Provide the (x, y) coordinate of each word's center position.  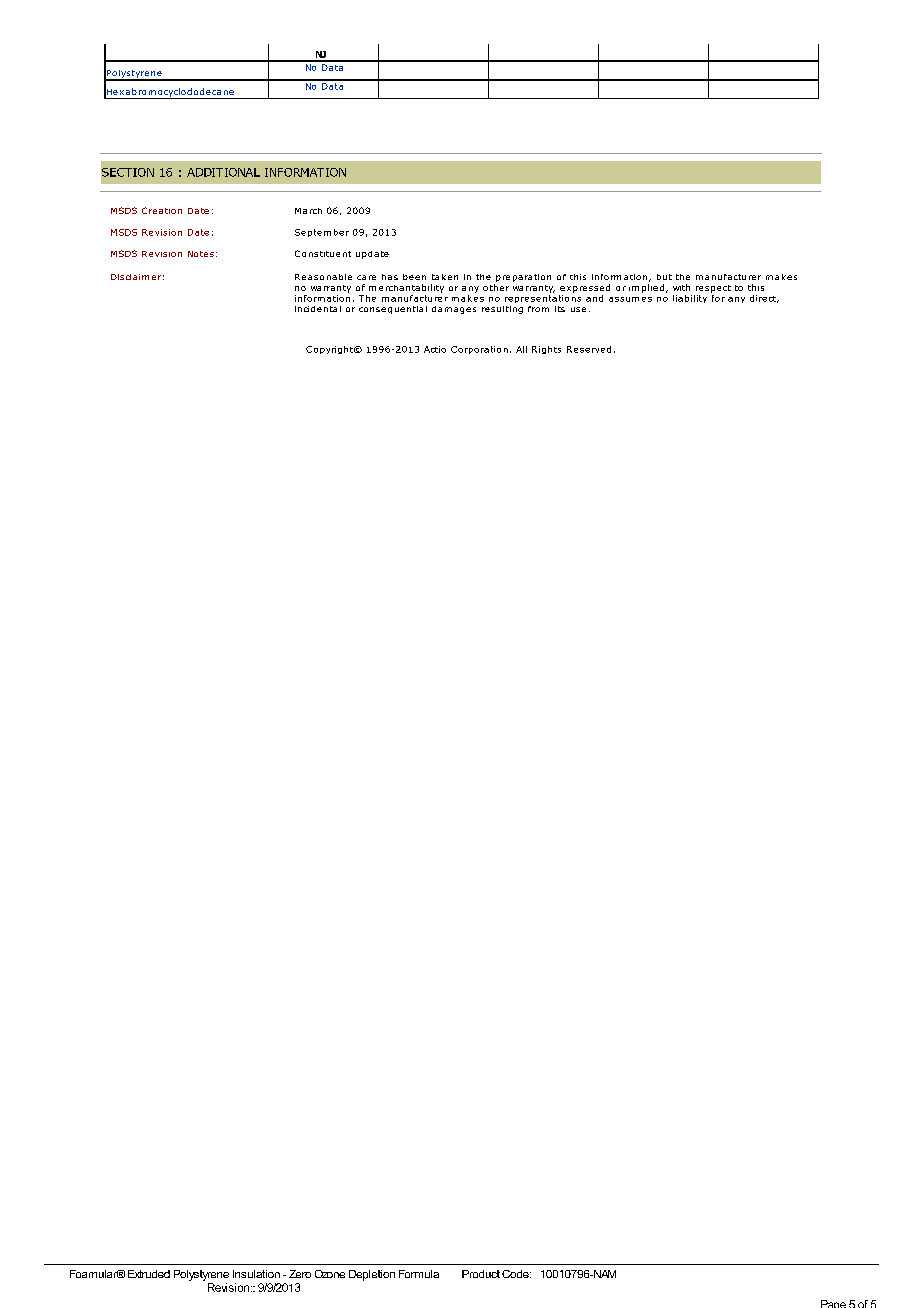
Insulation (256, 1274)
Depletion (372, 1275)
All (521, 349)
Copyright (331, 350)
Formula (419, 1274)
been (414, 277)
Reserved (589, 349)
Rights (546, 350)
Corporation (479, 350)
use (578, 309)
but (664, 277)
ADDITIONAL (223, 172)
